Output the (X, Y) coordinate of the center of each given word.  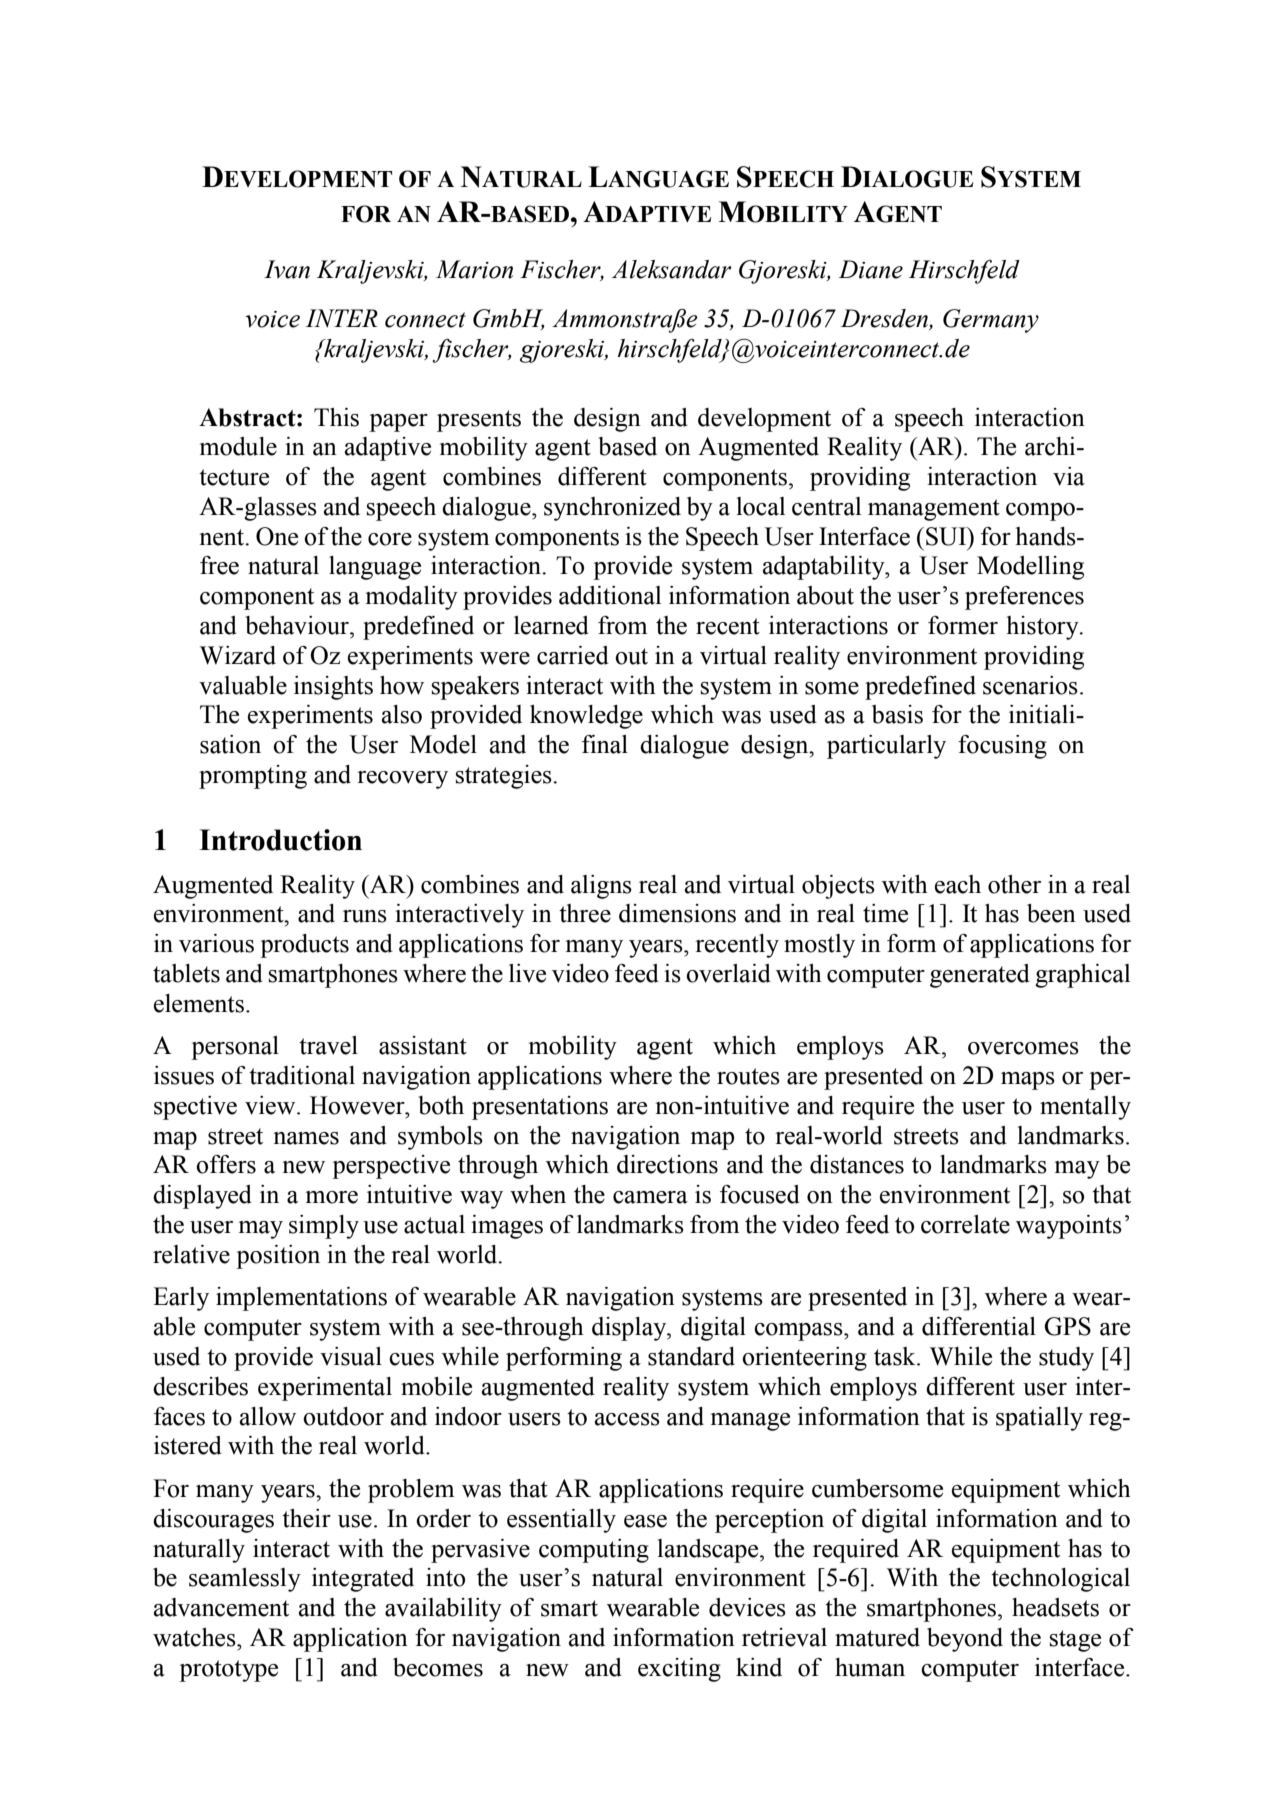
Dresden (885, 319)
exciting (679, 1670)
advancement (221, 1607)
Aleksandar (672, 269)
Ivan (287, 269)
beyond (965, 1640)
